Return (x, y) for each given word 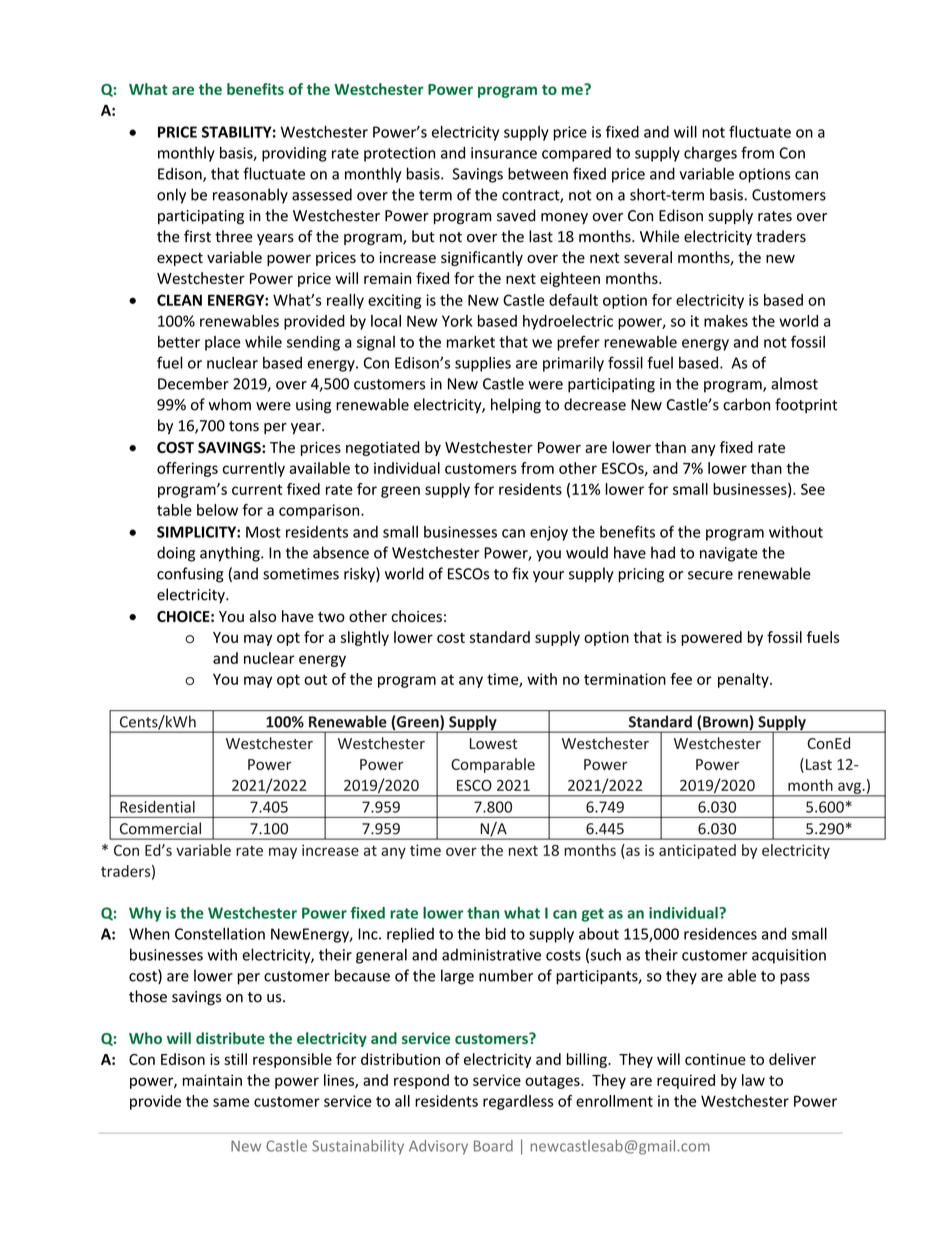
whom (229, 404)
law (753, 1080)
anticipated (697, 851)
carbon (746, 404)
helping (516, 406)
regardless (518, 1102)
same (231, 1102)
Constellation (220, 933)
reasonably (250, 196)
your (548, 577)
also (262, 616)
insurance (504, 153)
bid (495, 933)
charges (710, 154)
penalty (744, 680)
